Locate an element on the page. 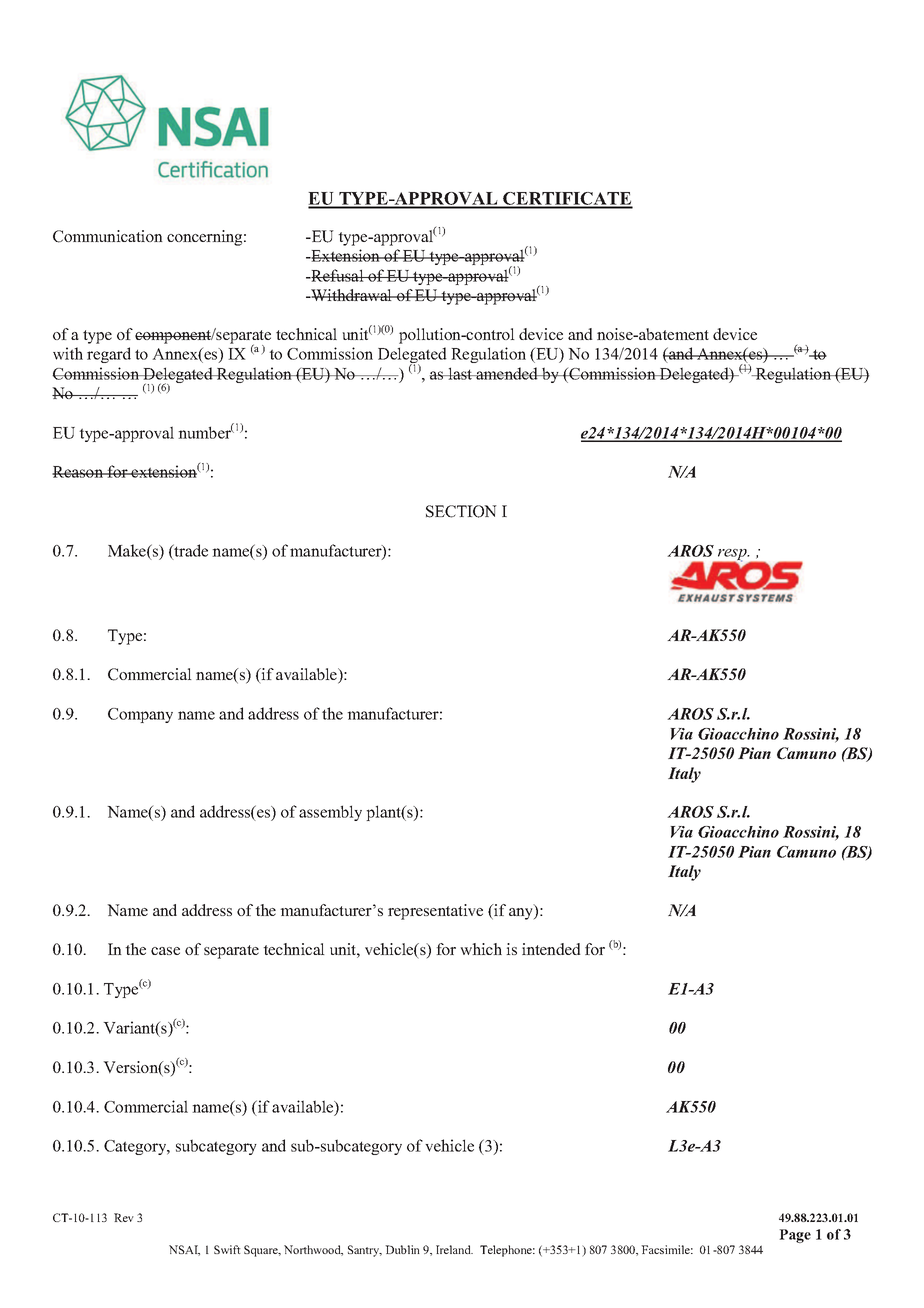  intended is located at coordinates (551, 949).
